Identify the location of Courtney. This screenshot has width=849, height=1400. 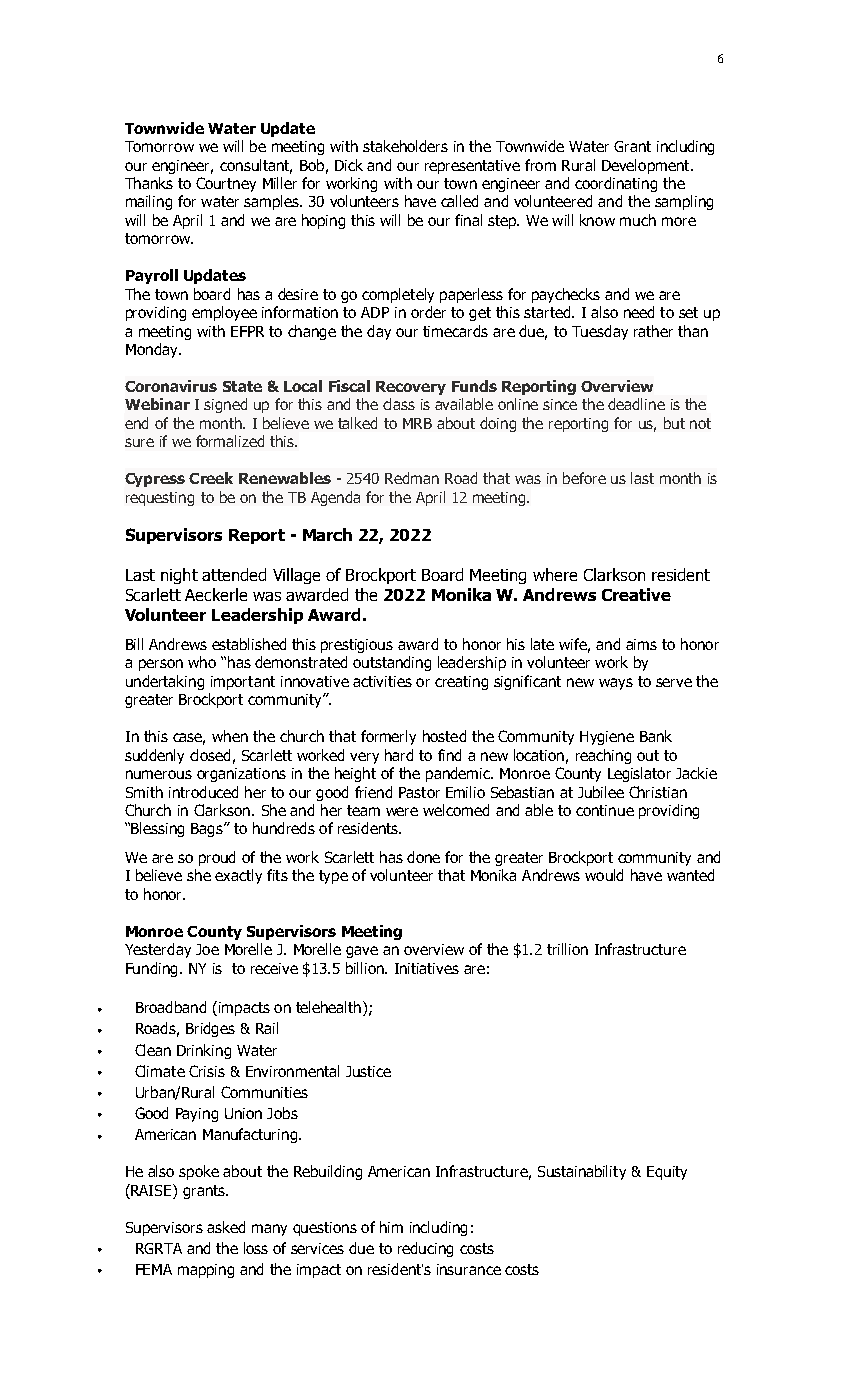
(226, 184).
